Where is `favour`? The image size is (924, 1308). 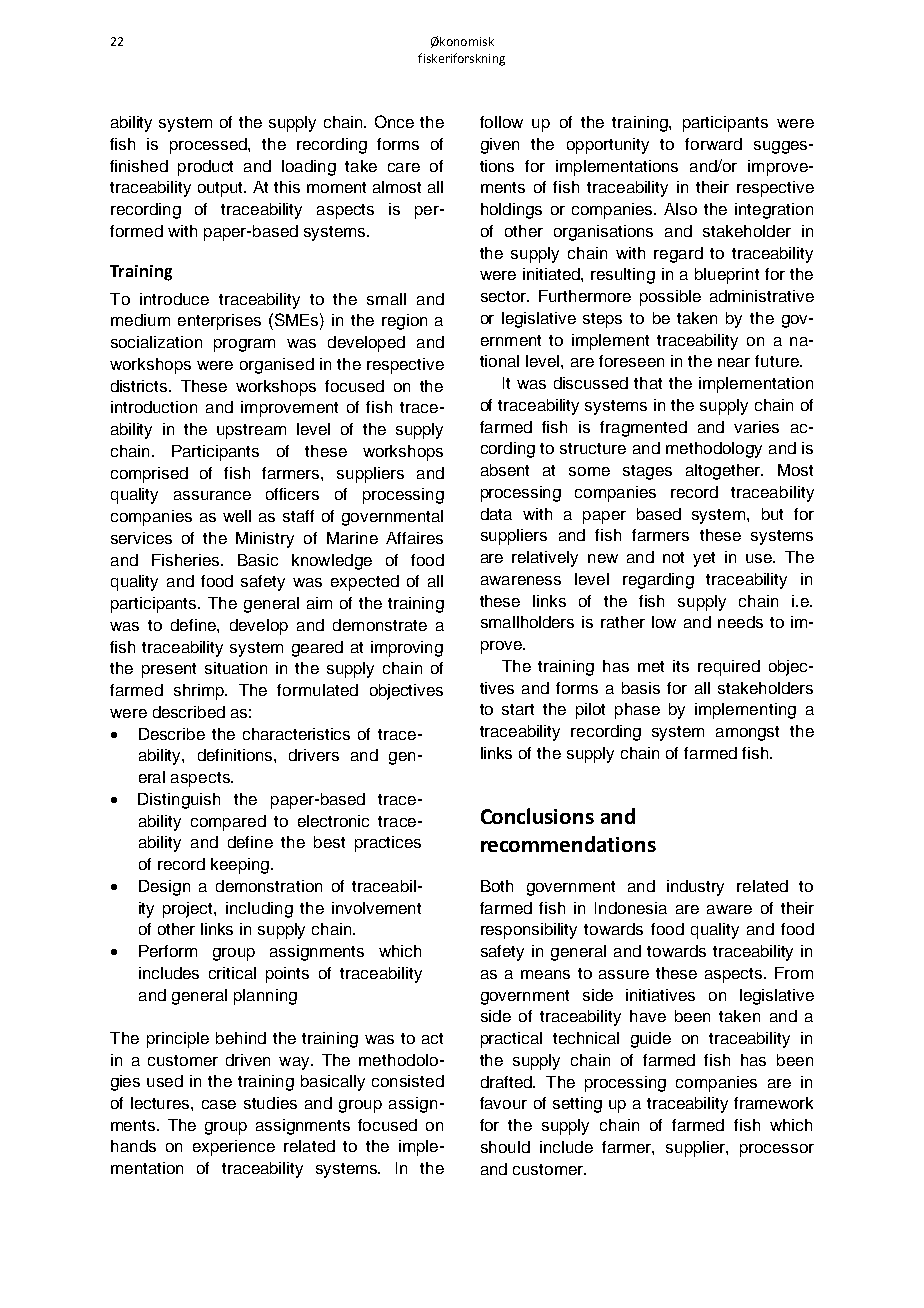
favour is located at coordinates (503, 1103).
